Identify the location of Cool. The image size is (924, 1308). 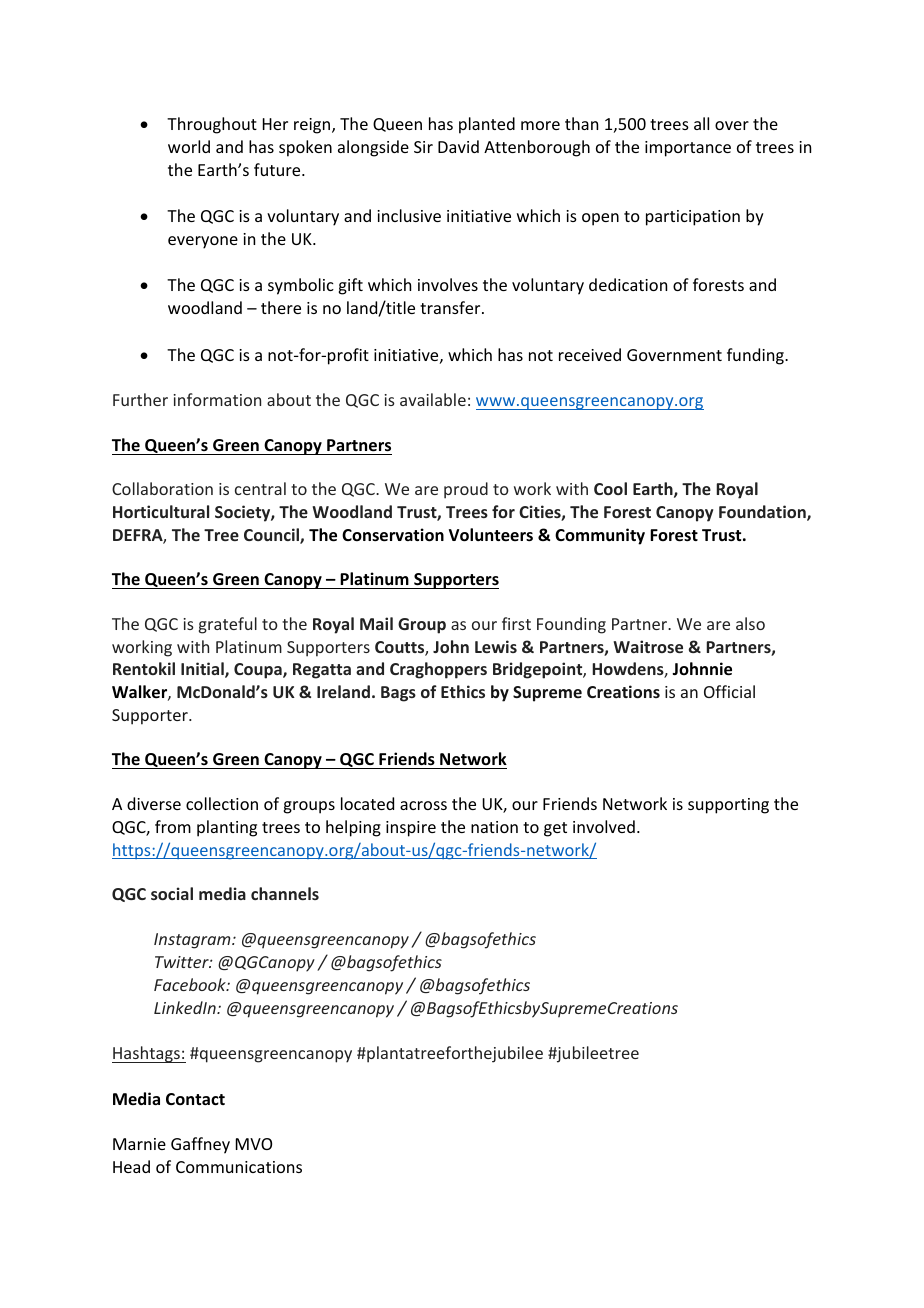
(610, 488).
